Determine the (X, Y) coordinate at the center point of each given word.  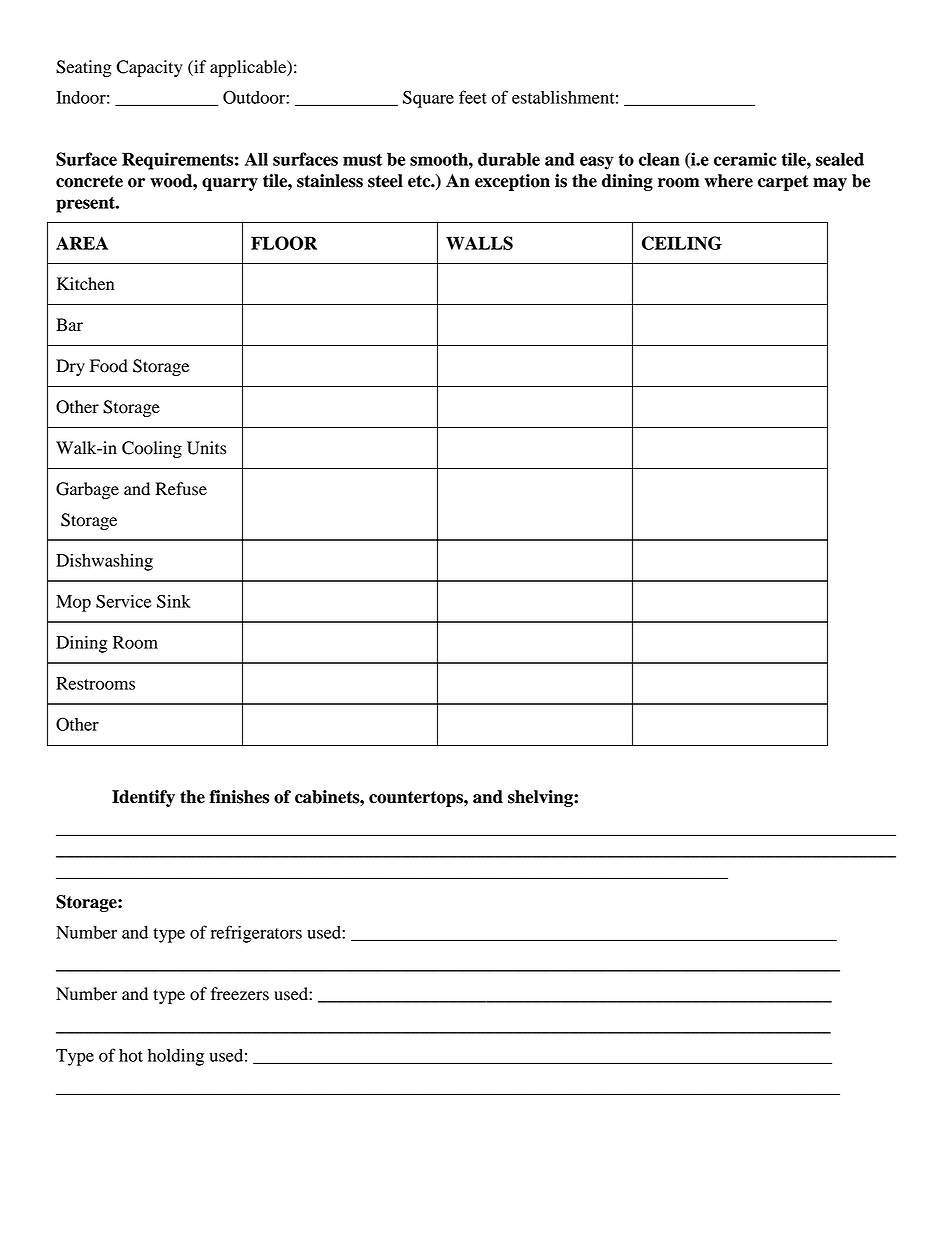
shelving (541, 798)
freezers (240, 994)
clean (659, 159)
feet (473, 97)
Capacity (149, 68)
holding (176, 1057)
